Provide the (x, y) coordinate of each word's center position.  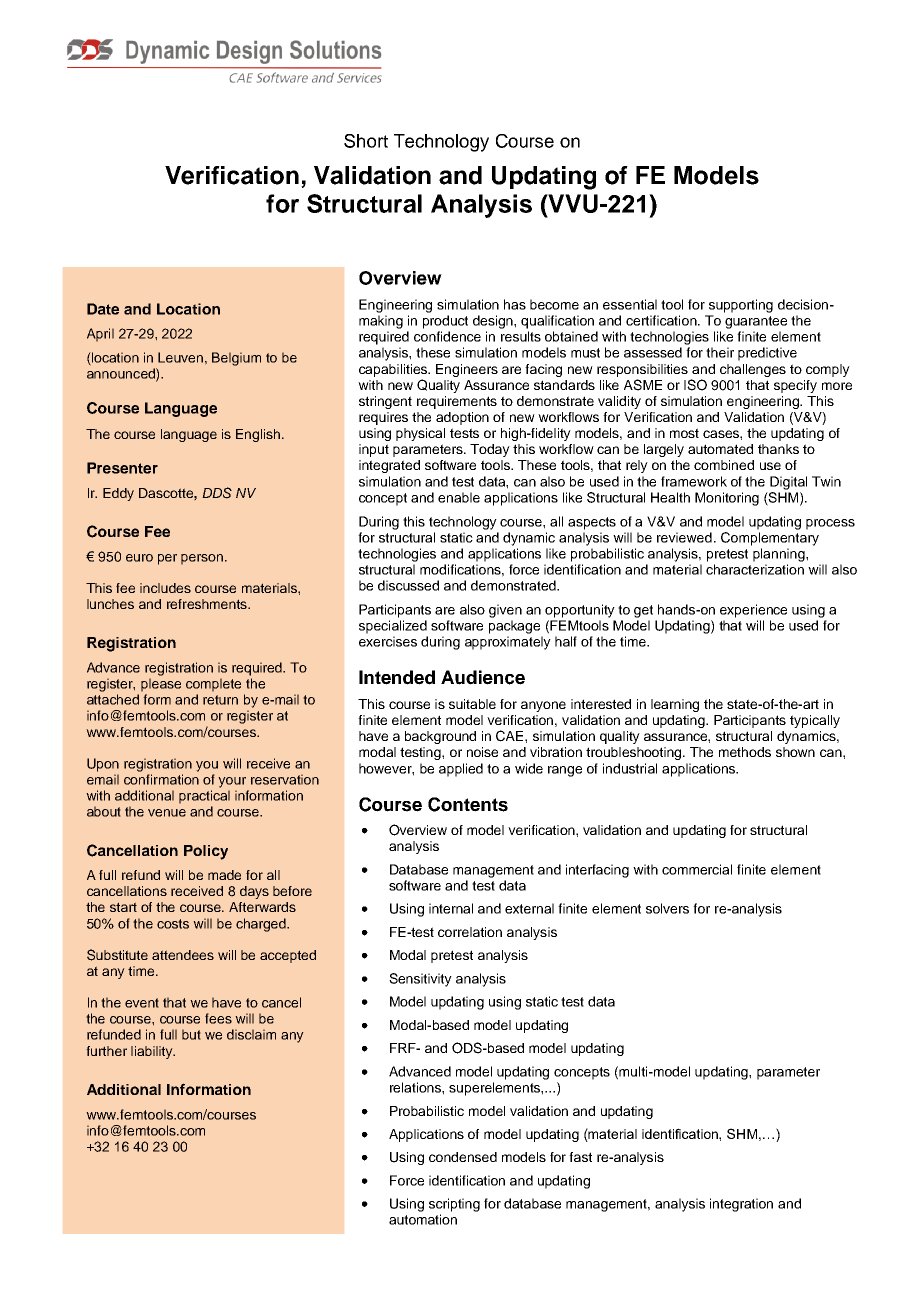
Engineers (467, 370)
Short (366, 141)
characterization (755, 569)
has (515, 304)
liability (153, 1052)
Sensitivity (420, 980)
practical (204, 797)
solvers (667, 908)
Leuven (180, 357)
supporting (741, 306)
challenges (753, 370)
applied (461, 770)
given (505, 611)
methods (745, 752)
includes (165, 588)
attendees (183, 955)
